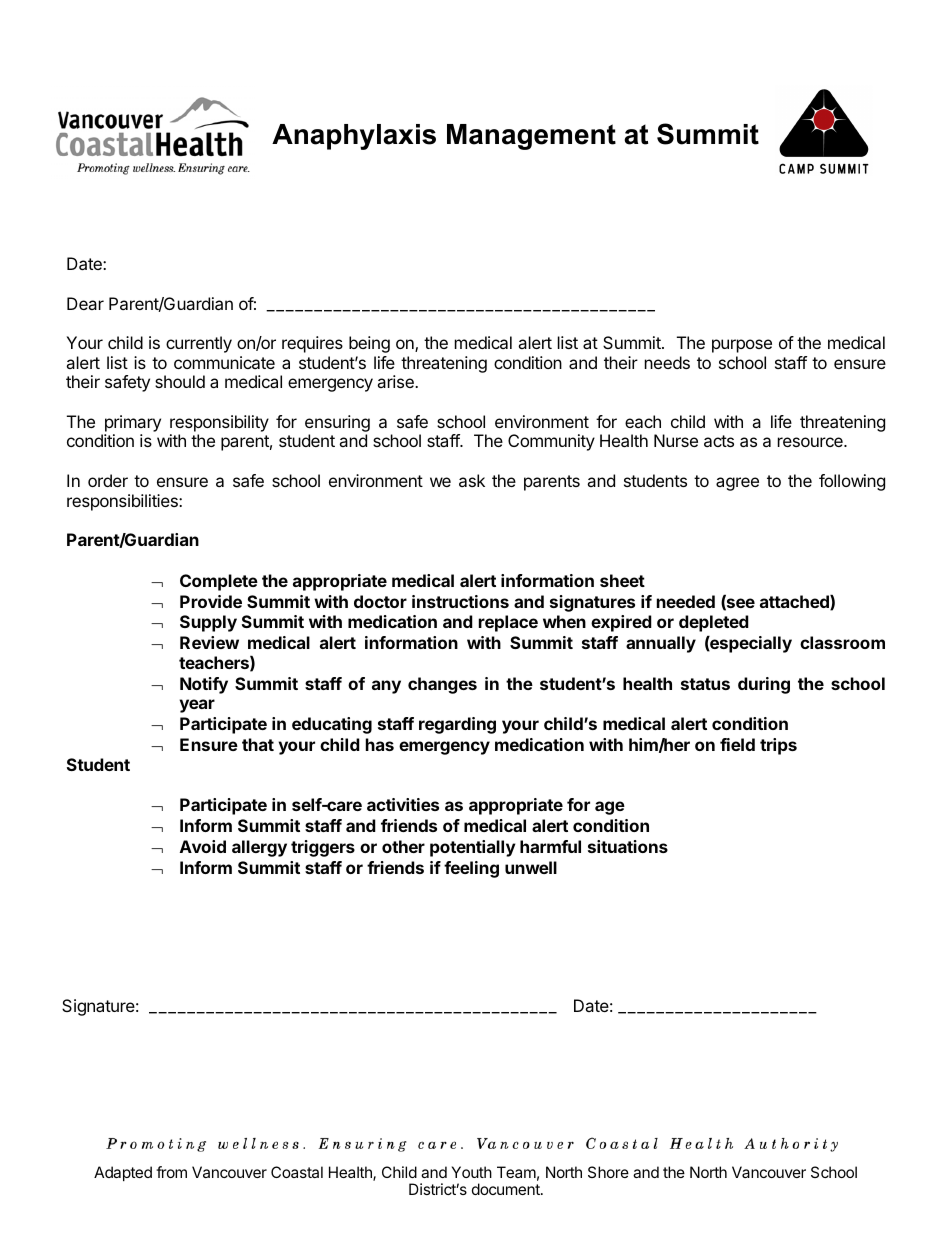  Describe the element at coordinates (171, 1172) in the document. I see `from` at that location.
